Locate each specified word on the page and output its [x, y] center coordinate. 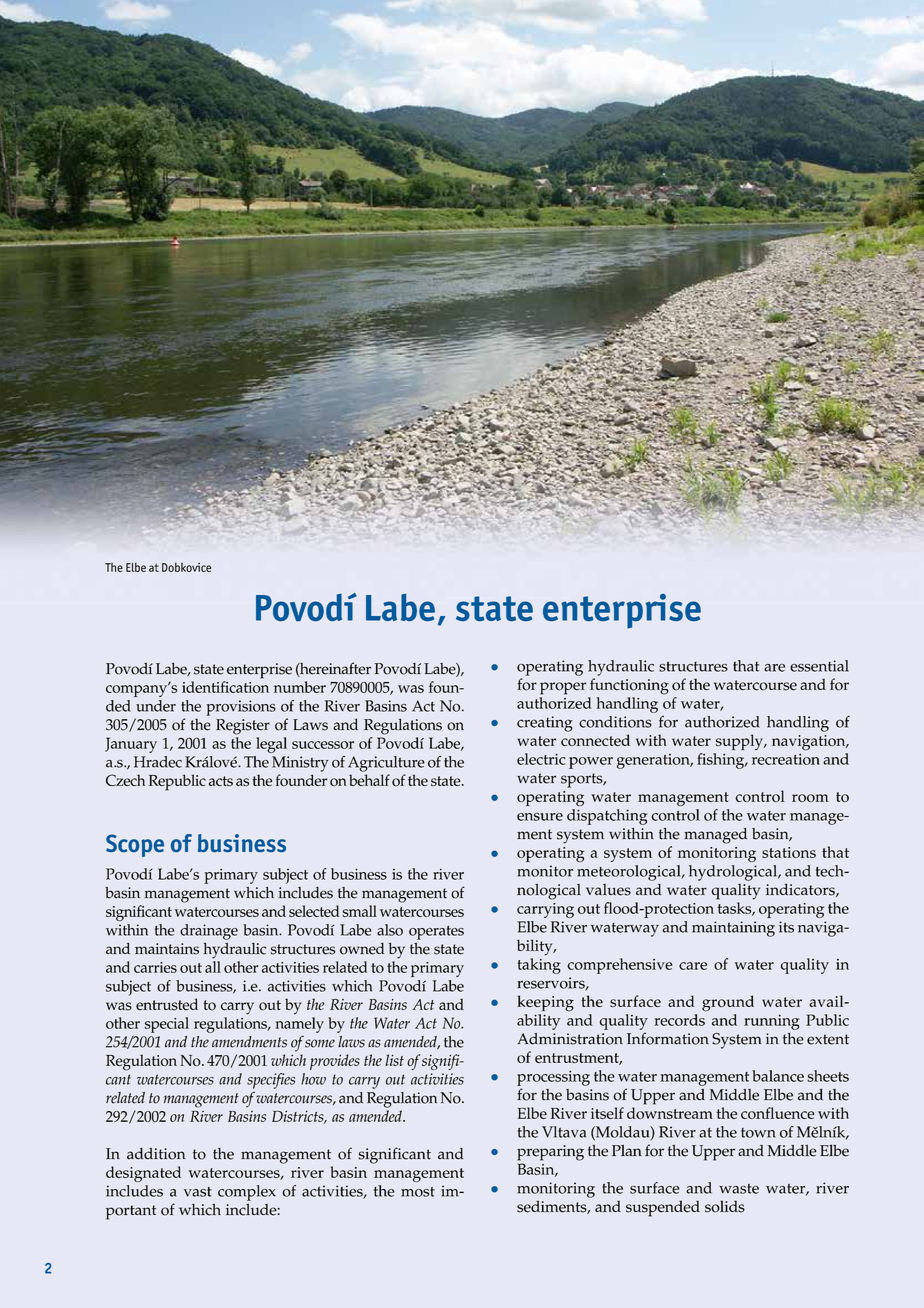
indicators [801, 890]
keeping [545, 1003]
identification [225, 687]
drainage [209, 932]
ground [728, 1003]
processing [553, 1078]
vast [198, 1192]
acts [221, 781]
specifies [271, 1081]
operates [436, 933]
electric [541, 759]
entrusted [167, 1004]
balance [778, 1076]
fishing [722, 761]
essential [819, 666]
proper [563, 688]
